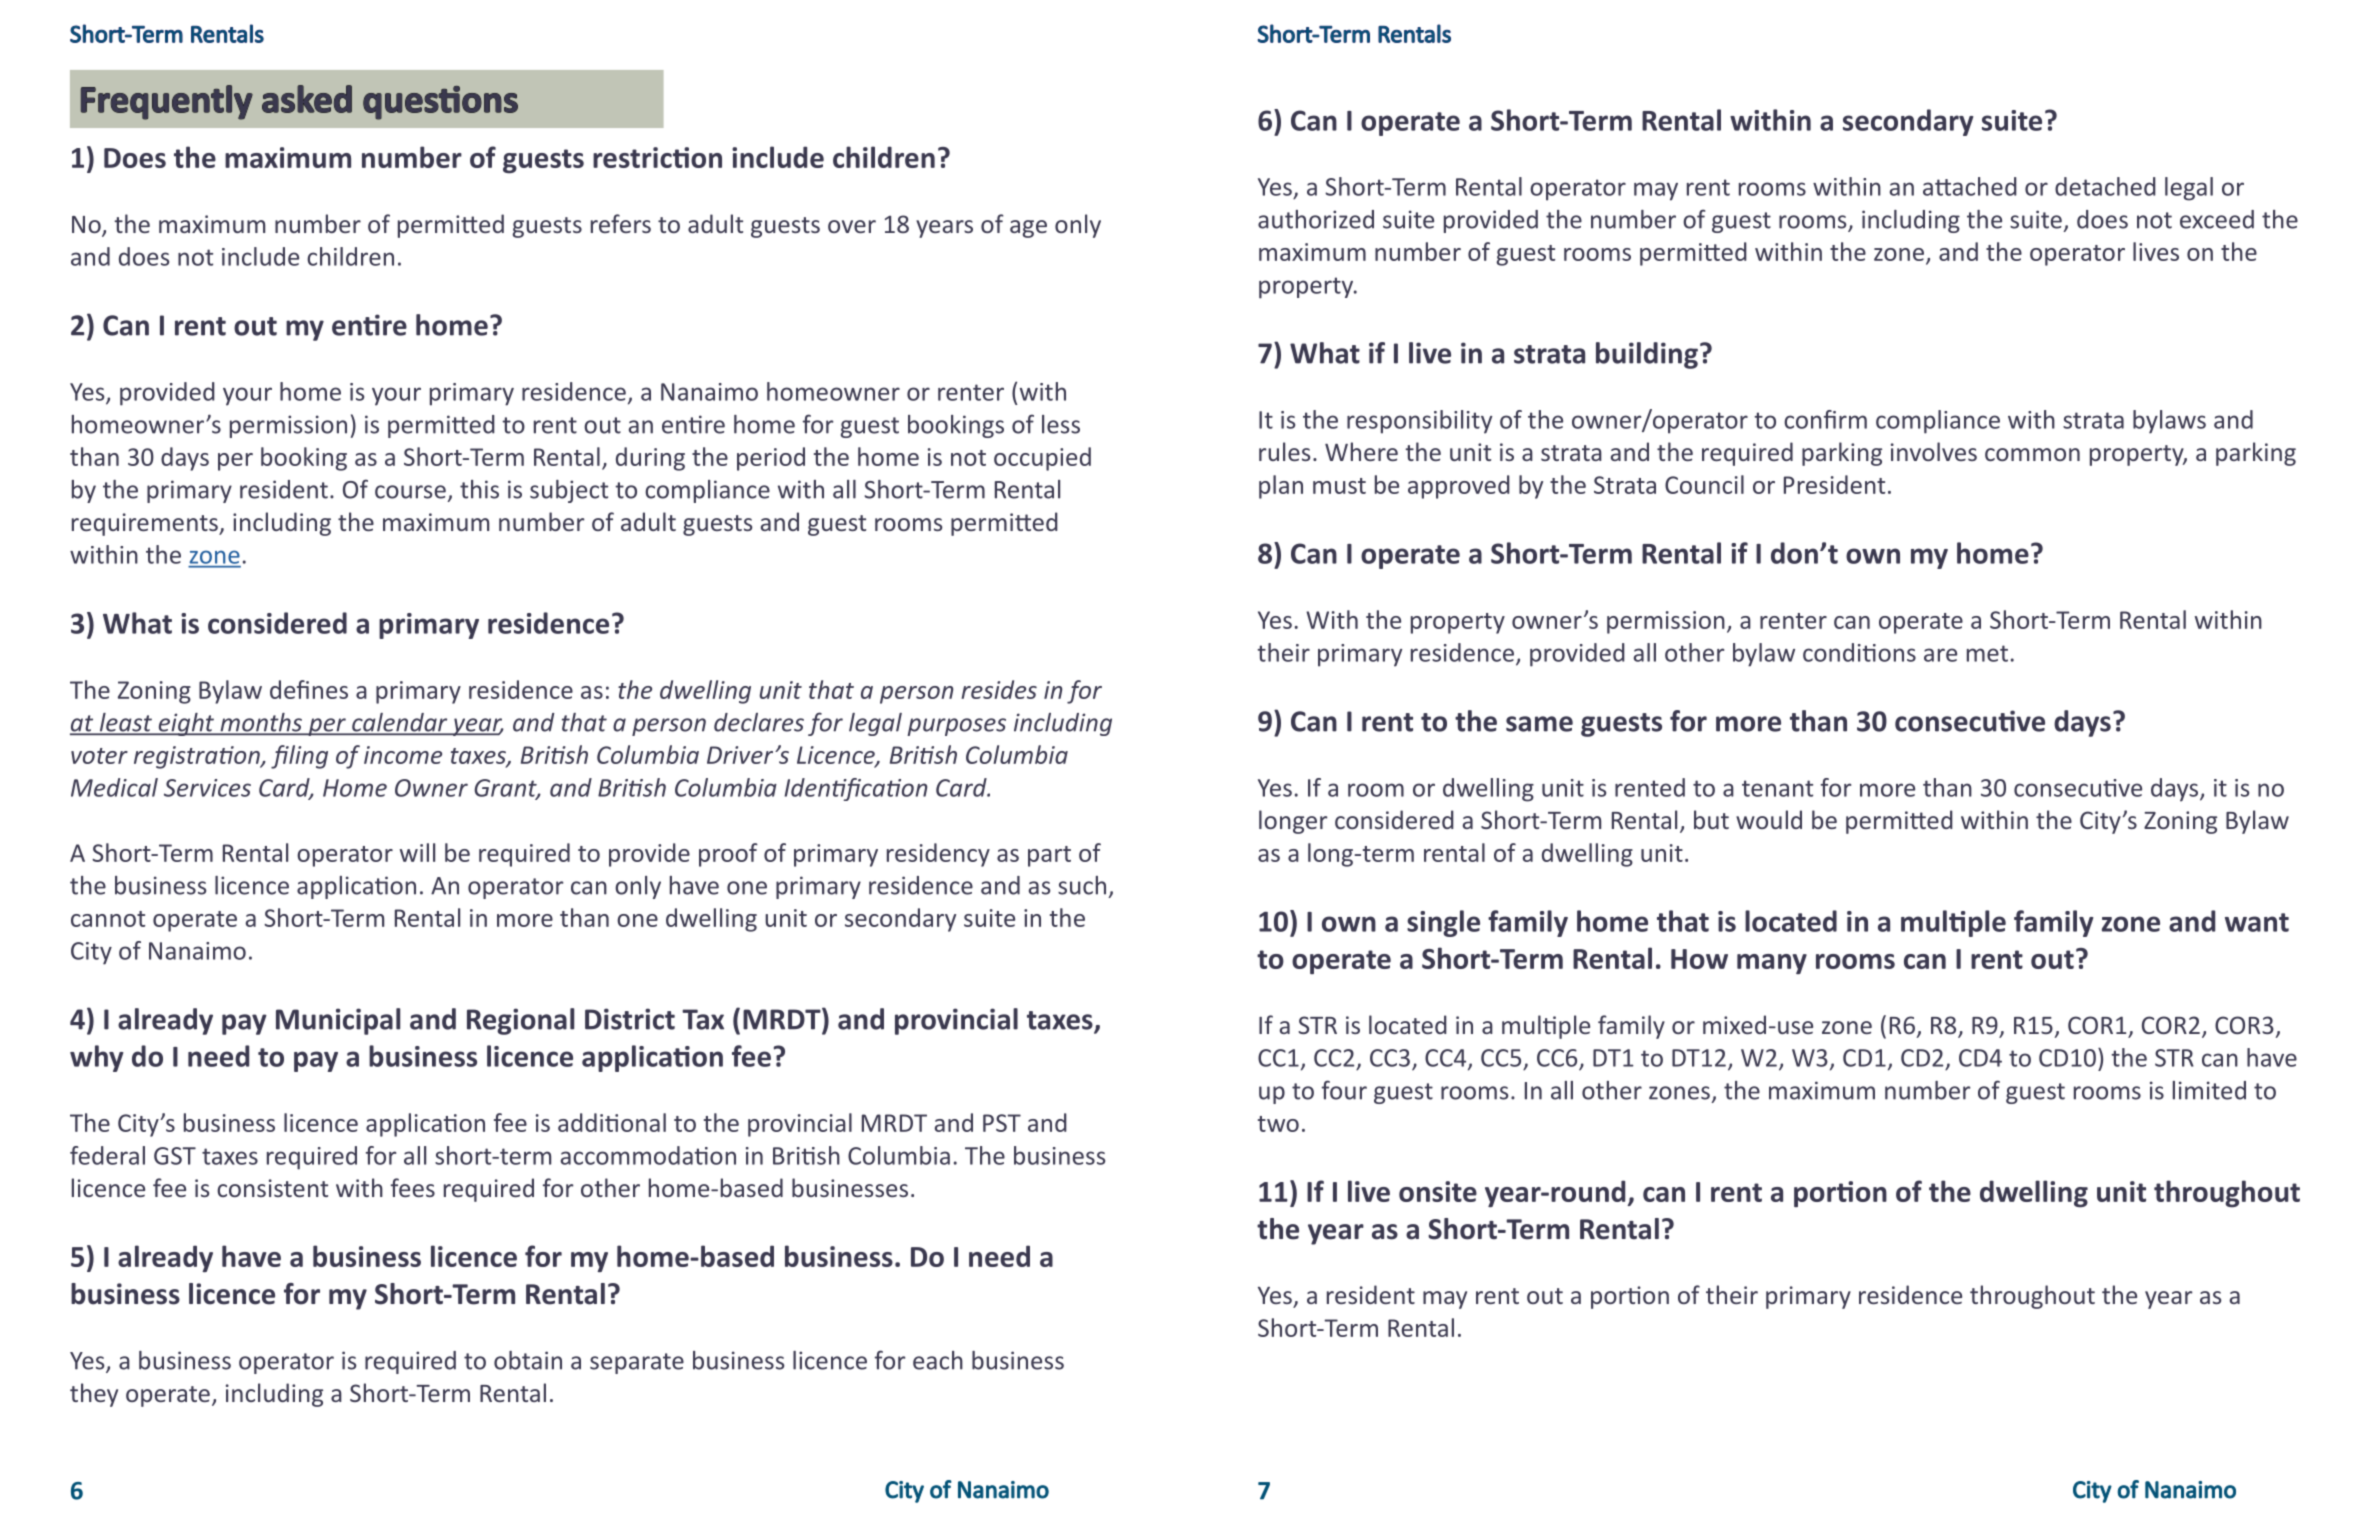 The width and height of the page is (2375, 1537). I want to click on asked, so click(307, 99).
